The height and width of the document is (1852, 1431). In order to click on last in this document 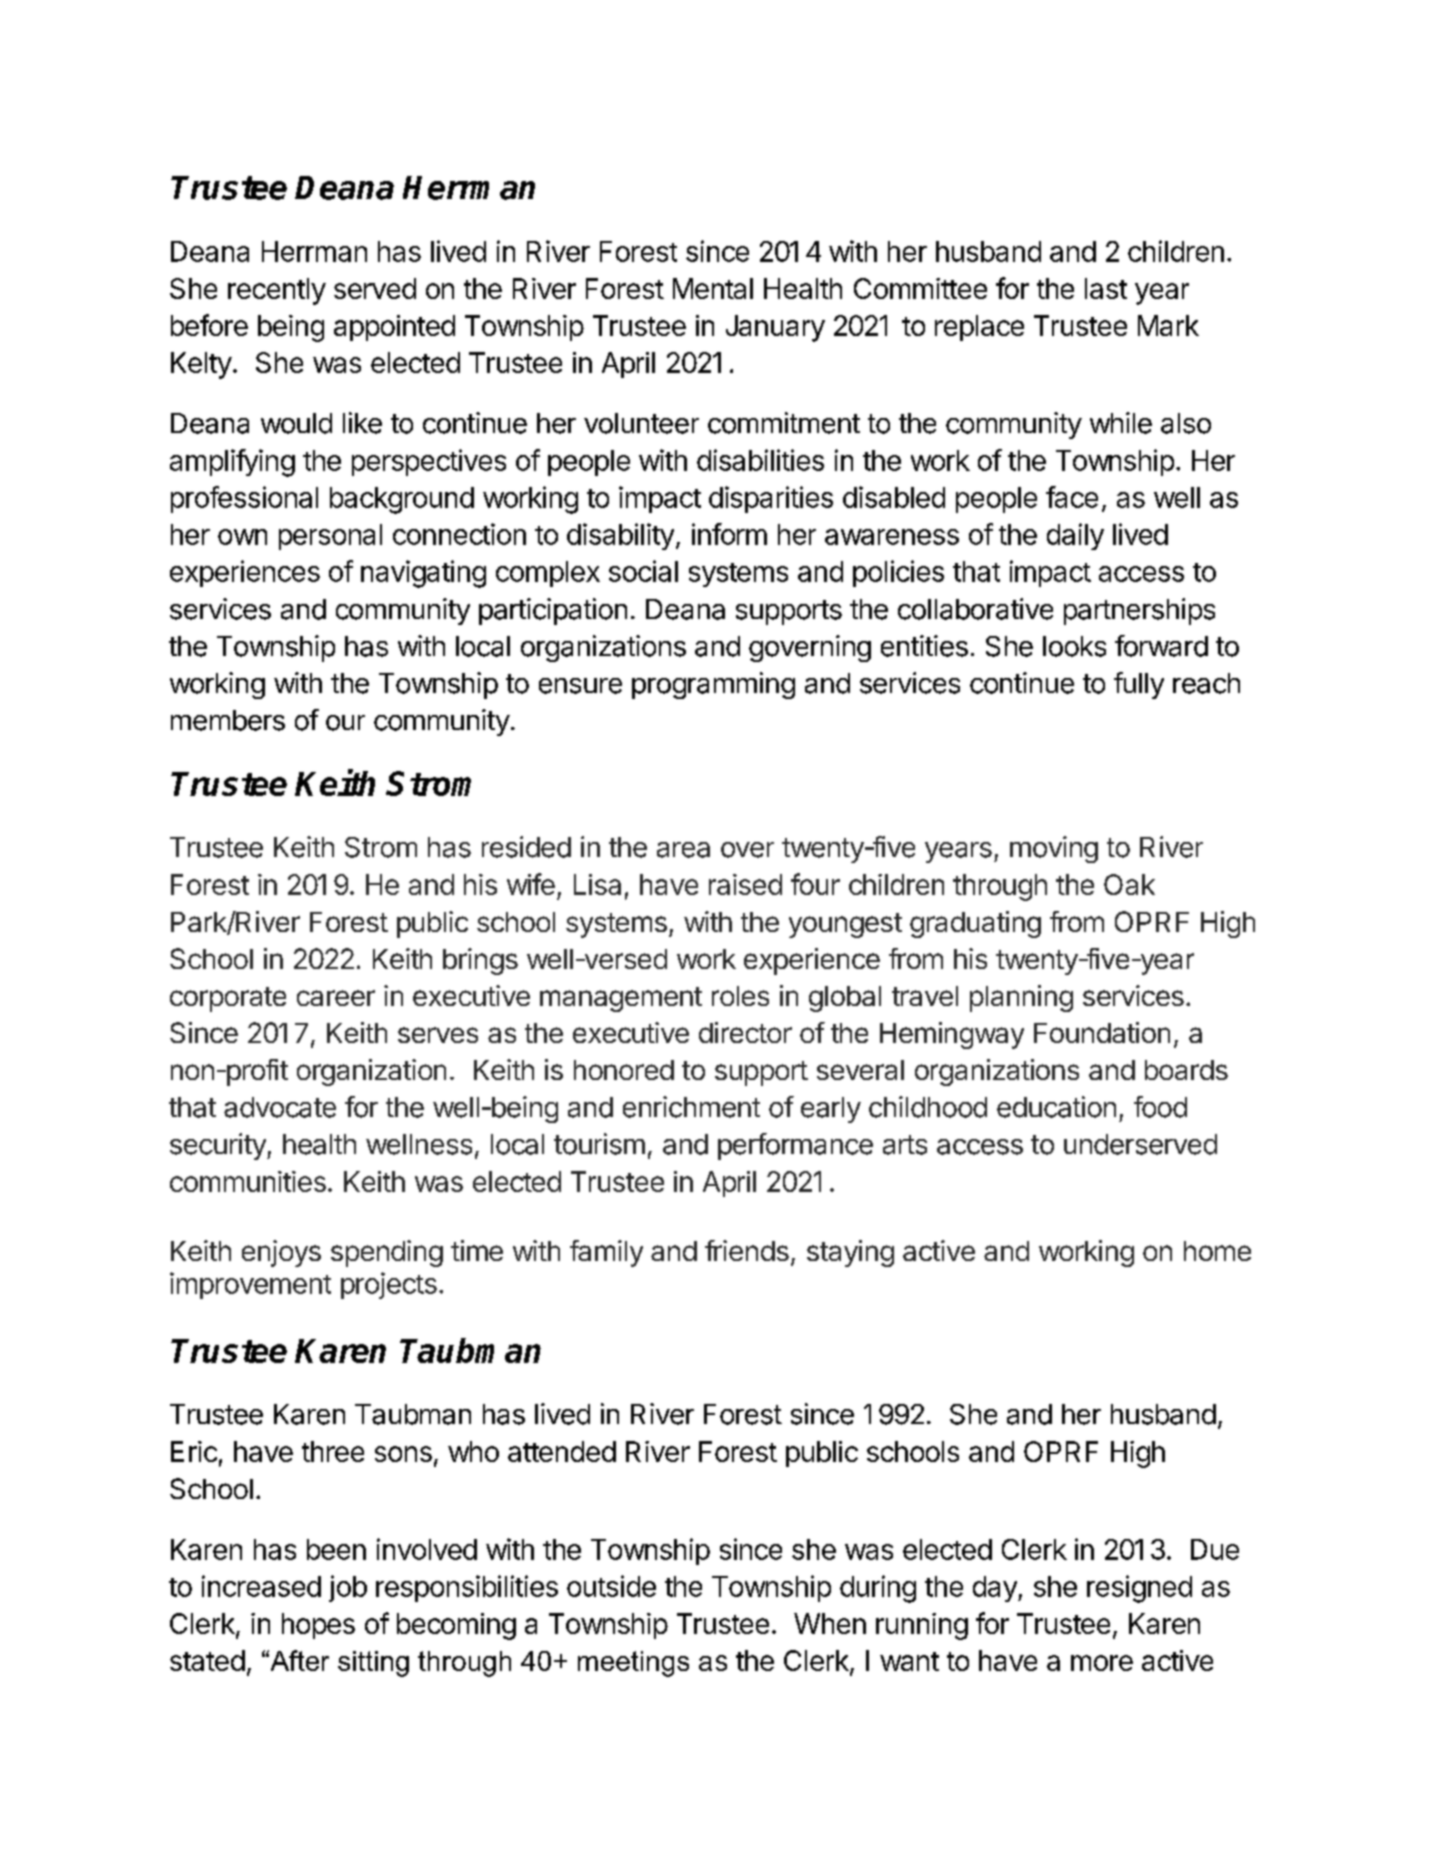, I will do `click(1106, 288)`.
